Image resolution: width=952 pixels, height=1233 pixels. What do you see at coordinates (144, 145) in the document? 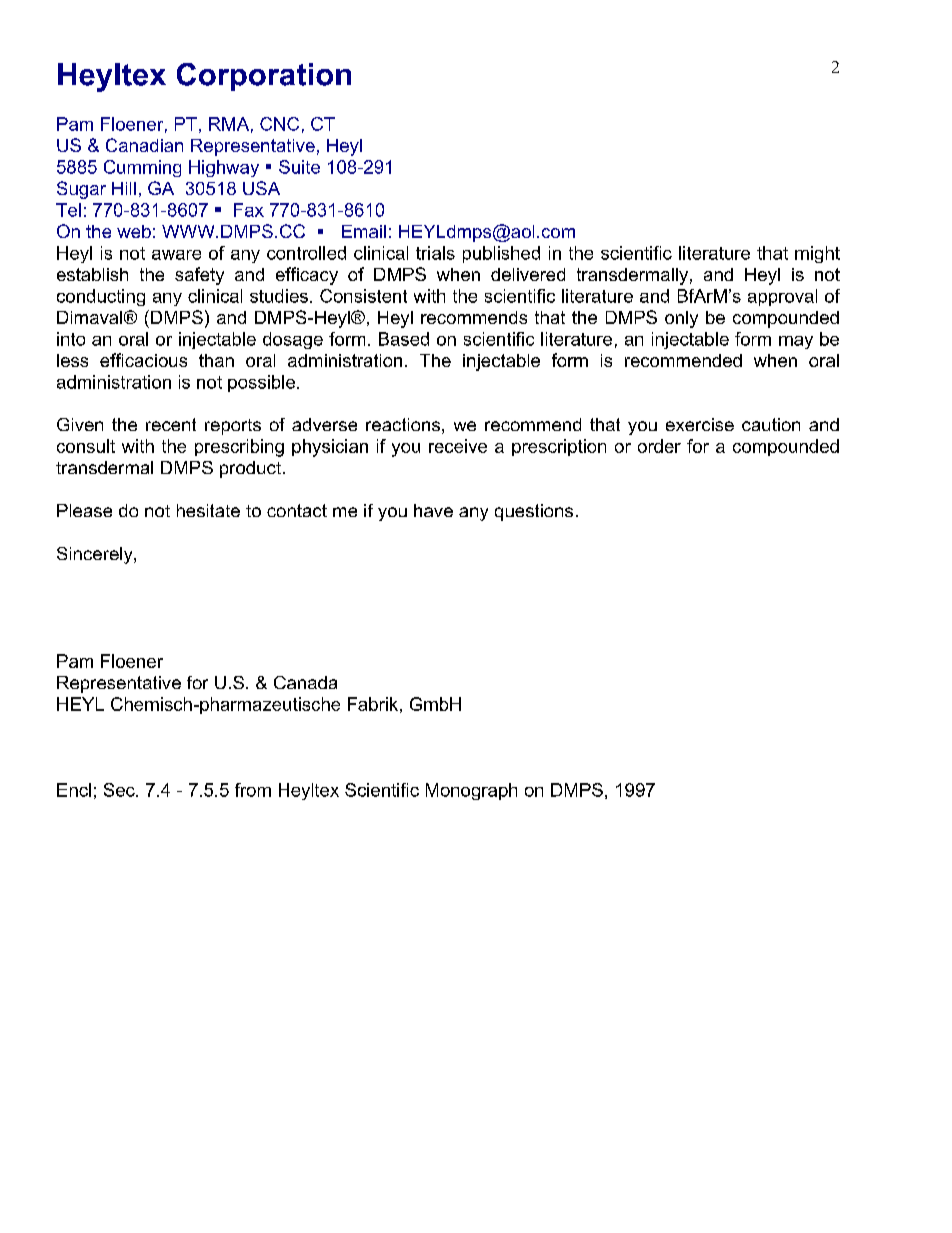
I see `Canadian` at bounding box center [144, 145].
